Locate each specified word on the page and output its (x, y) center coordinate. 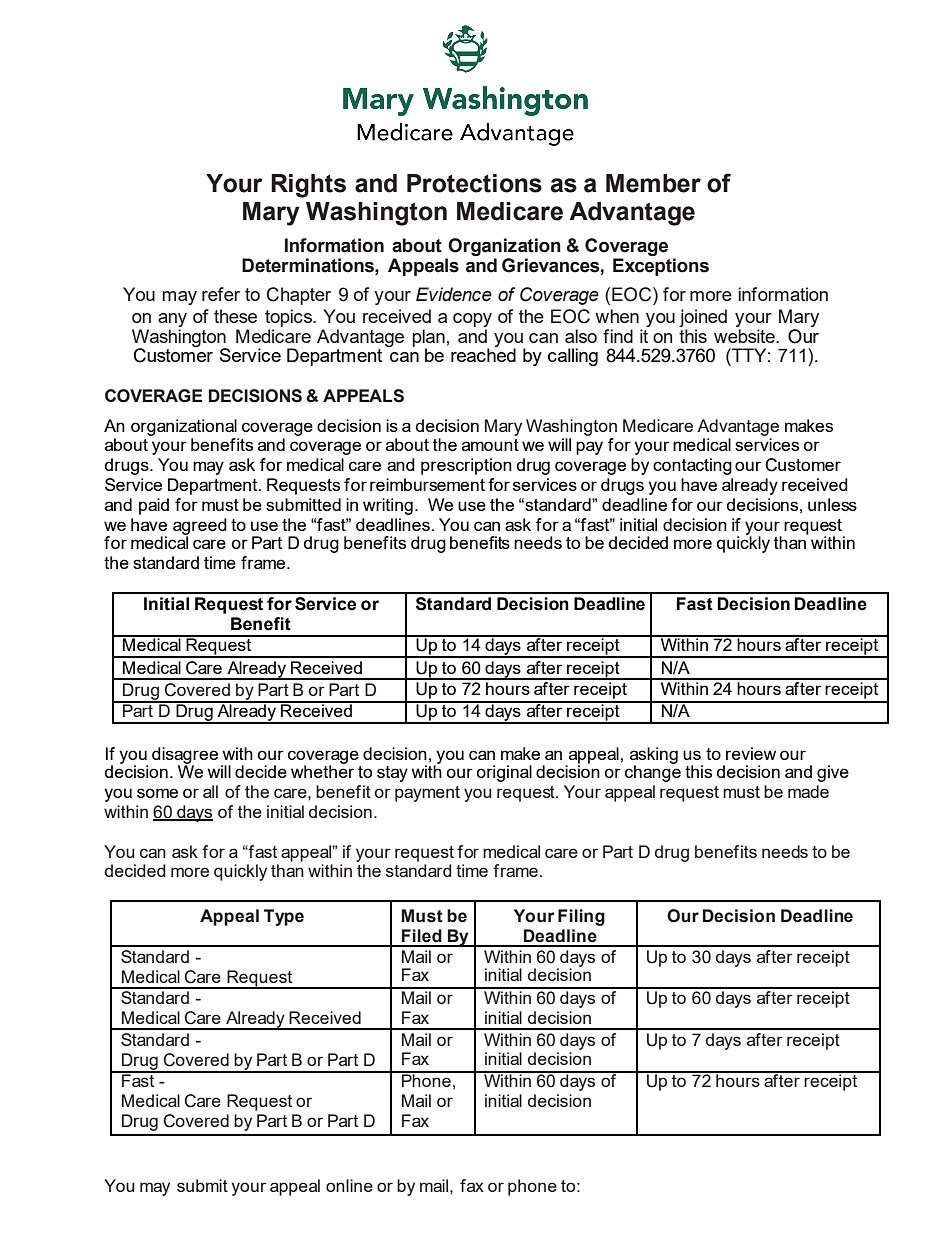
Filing (581, 917)
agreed (200, 527)
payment (427, 794)
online (349, 1185)
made (808, 791)
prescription (466, 466)
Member (653, 183)
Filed (422, 936)
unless (832, 504)
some (157, 793)
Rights (308, 186)
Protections (474, 183)
